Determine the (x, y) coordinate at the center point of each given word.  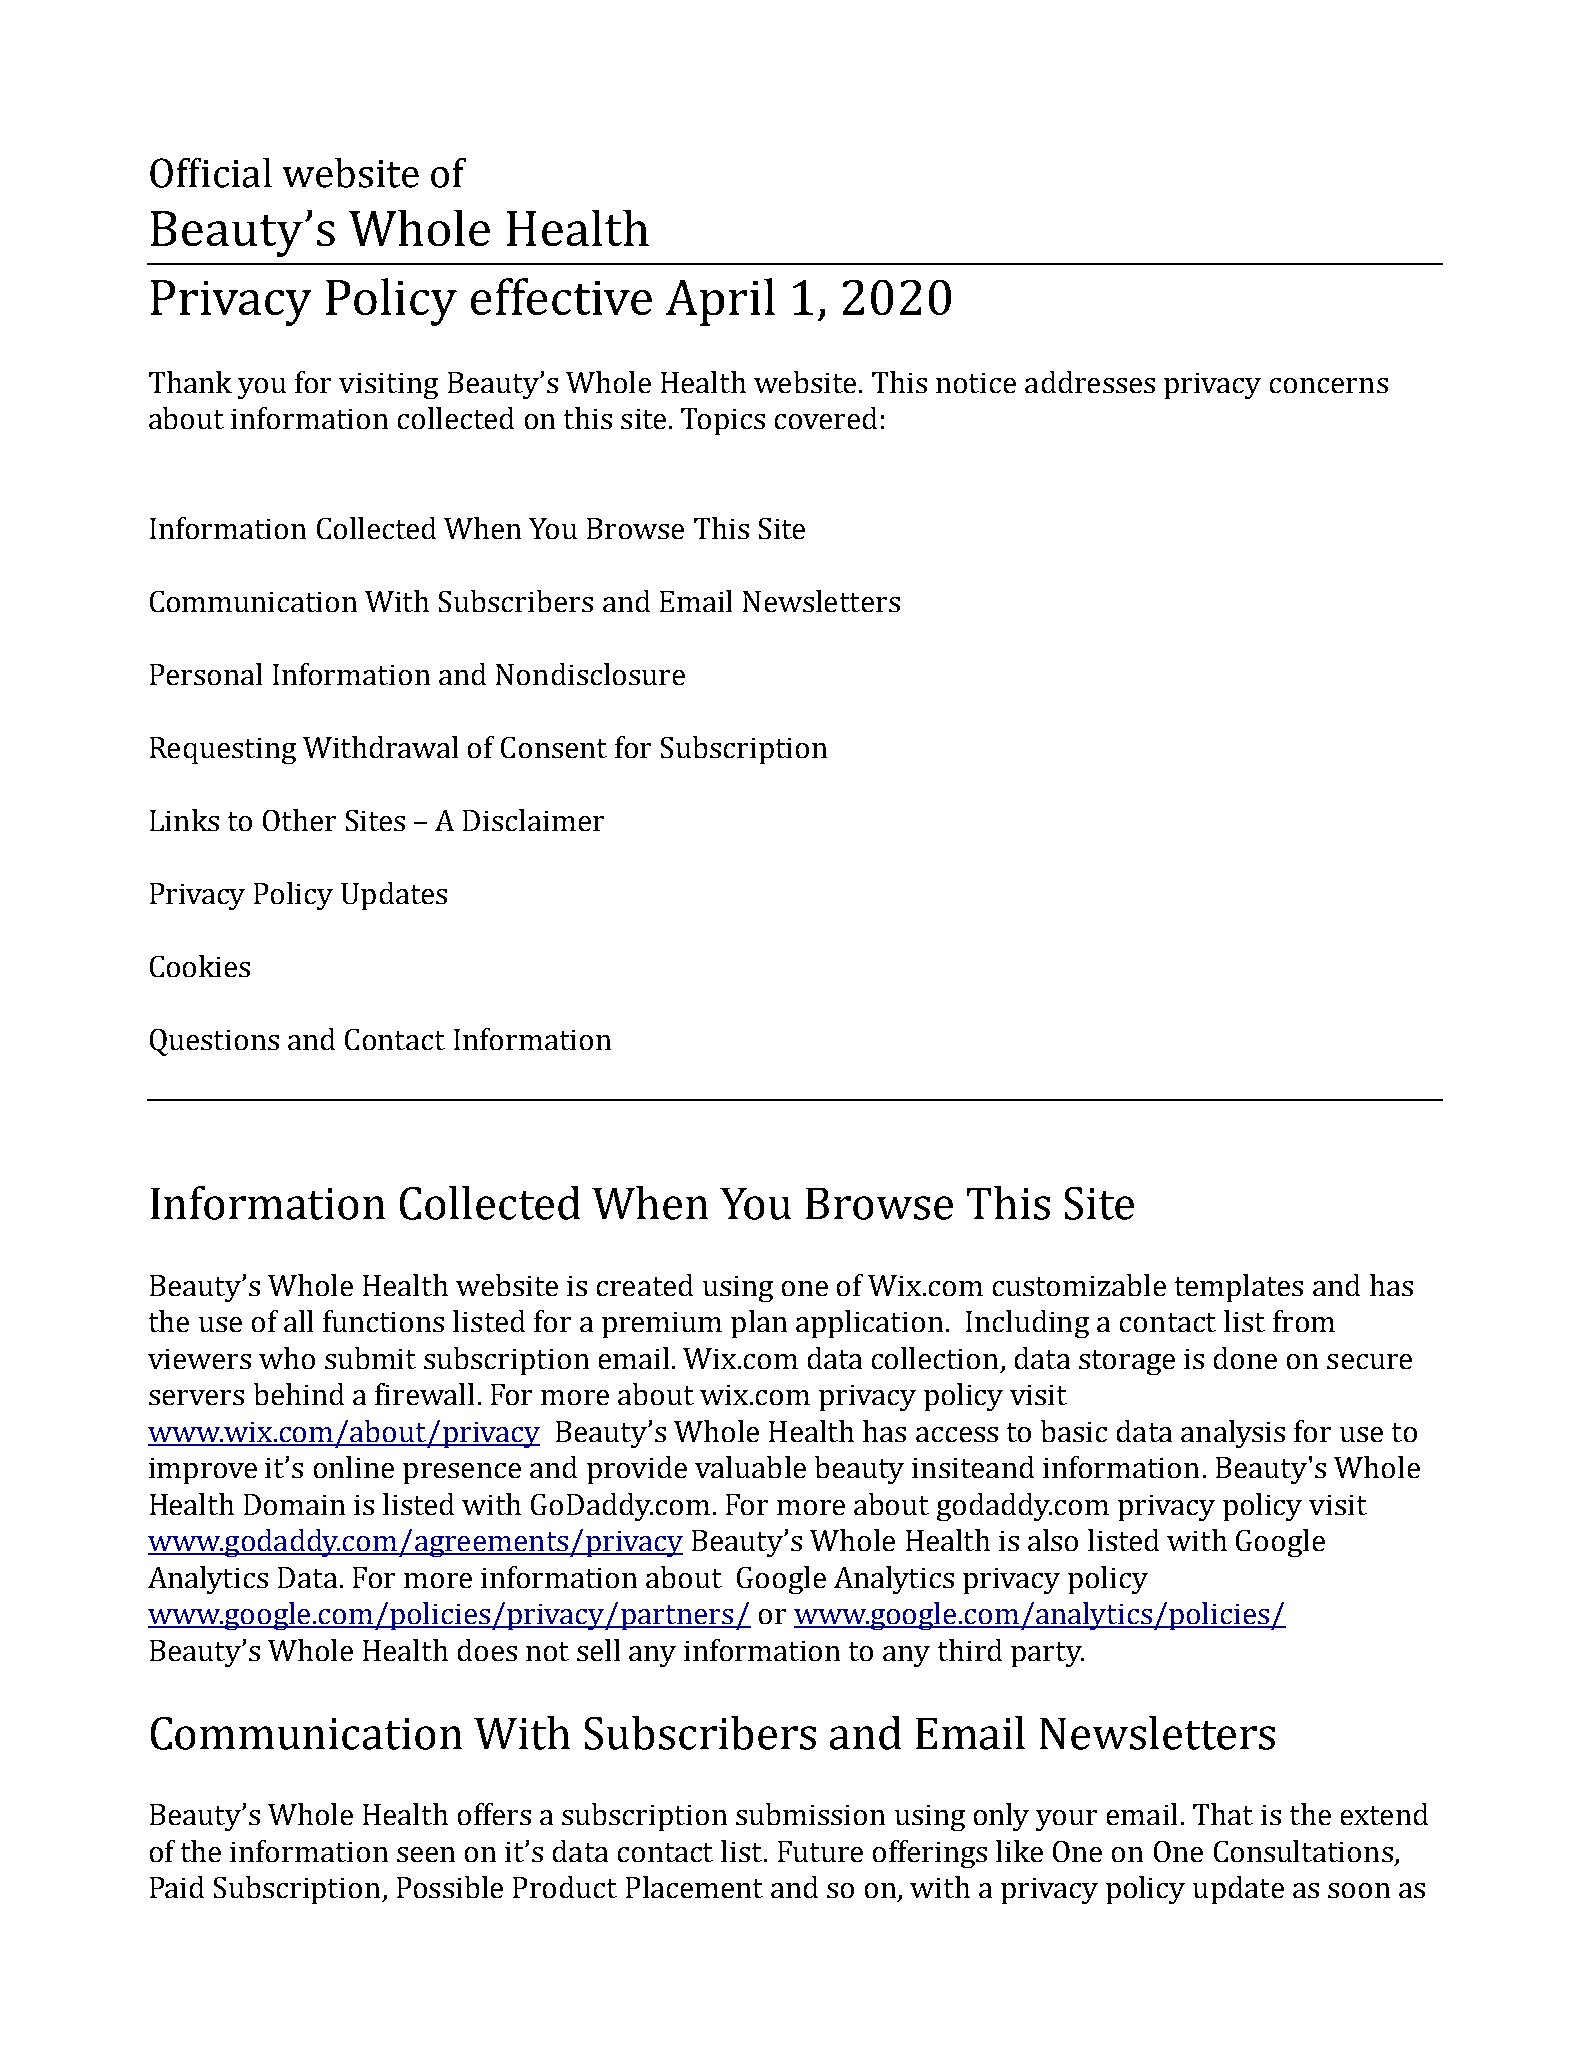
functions (383, 1321)
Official (211, 173)
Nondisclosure (590, 674)
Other (299, 820)
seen (426, 1854)
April (720, 302)
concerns (1329, 385)
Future (820, 1851)
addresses (1090, 382)
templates (1239, 1288)
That (1223, 1814)
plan (759, 1324)
